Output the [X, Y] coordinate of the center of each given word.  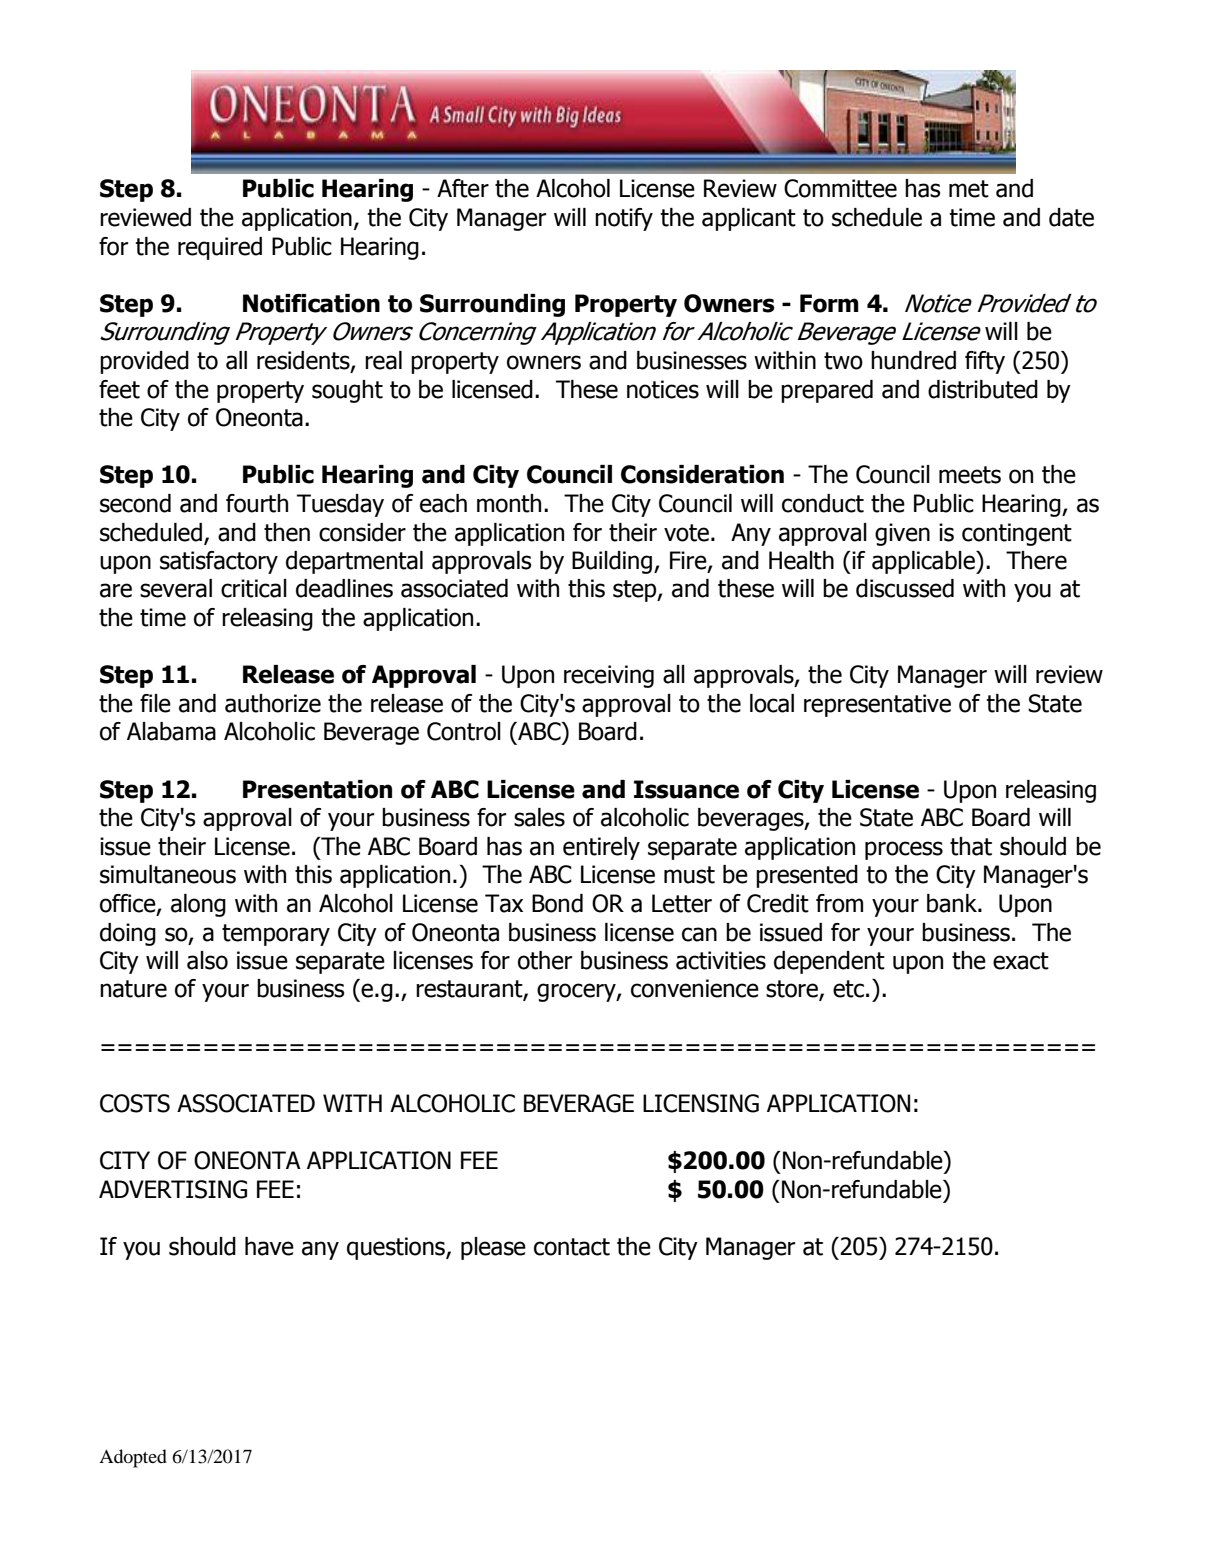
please [493, 1248]
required [220, 248]
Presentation [317, 789]
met [969, 189]
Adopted [133, 1458]
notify [624, 219]
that [971, 846]
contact [572, 1247]
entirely [601, 848]
